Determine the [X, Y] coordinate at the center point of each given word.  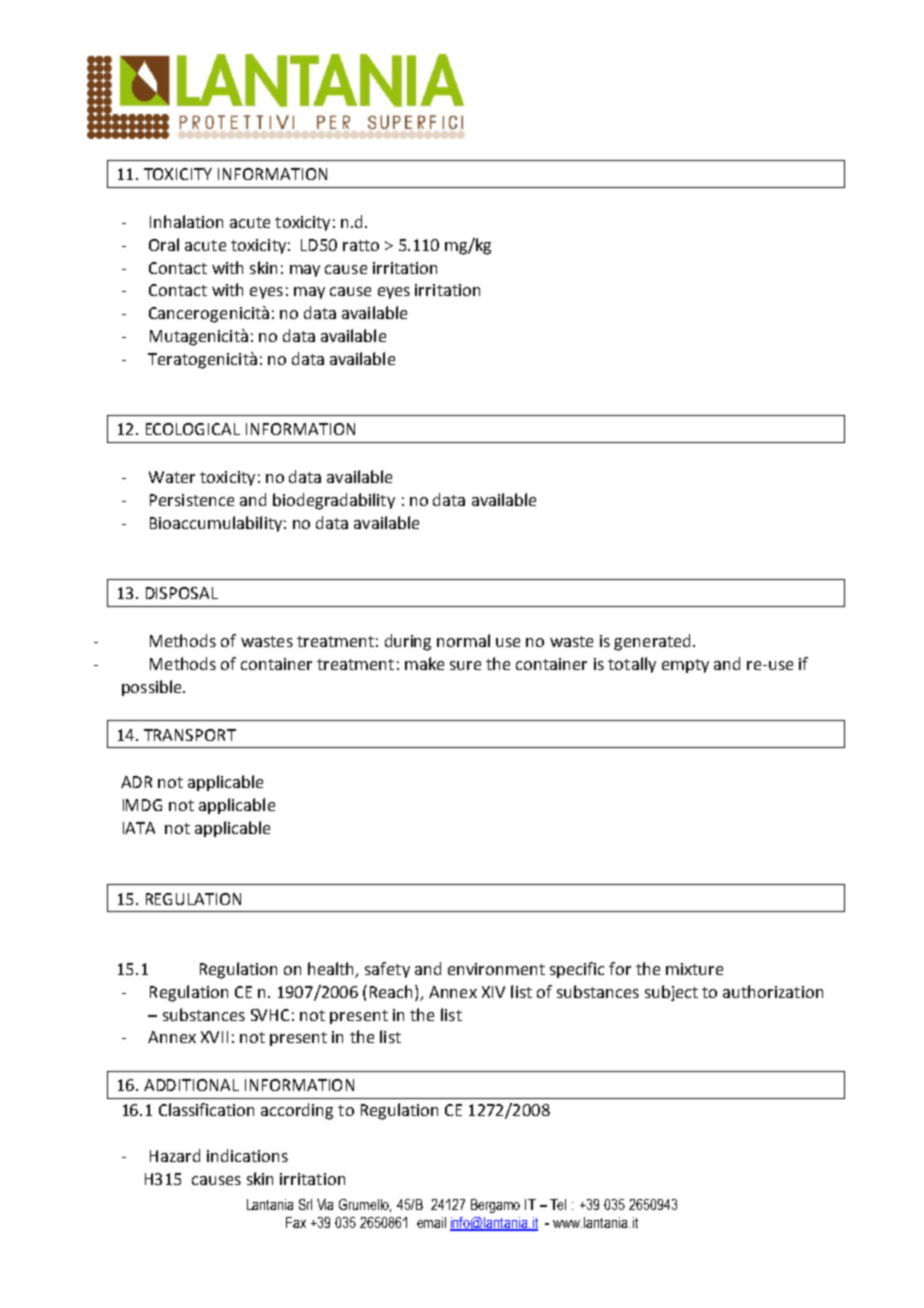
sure [465, 665]
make [424, 663]
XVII [214, 1037]
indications [247, 1155]
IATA [139, 828]
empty [685, 666]
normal [463, 640]
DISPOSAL [182, 593]
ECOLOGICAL [193, 429]
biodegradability [334, 501]
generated [652, 642]
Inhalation [186, 221]
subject [671, 993]
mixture [694, 969]
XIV [493, 992]
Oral [164, 244]
